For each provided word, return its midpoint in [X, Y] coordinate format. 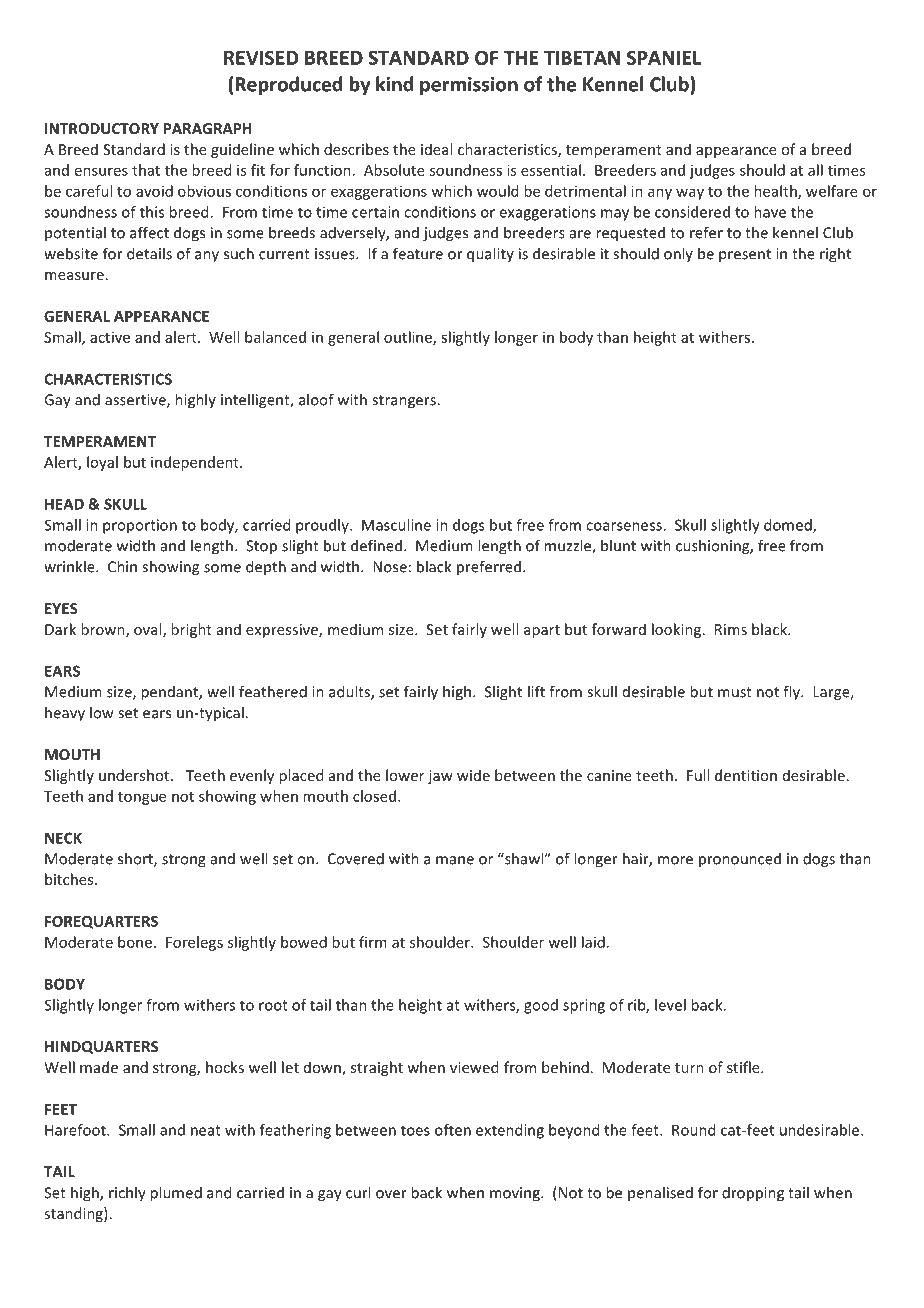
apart [542, 631]
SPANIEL [664, 57]
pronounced [740, 860]
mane [455, 860]
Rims [731, 629]
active [110, 337]
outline [409, 338]
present [745, 256]
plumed [176, 1194]
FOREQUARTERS [101, 922]
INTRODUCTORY [102, 128]
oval [149, 630]
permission [469, 86]
